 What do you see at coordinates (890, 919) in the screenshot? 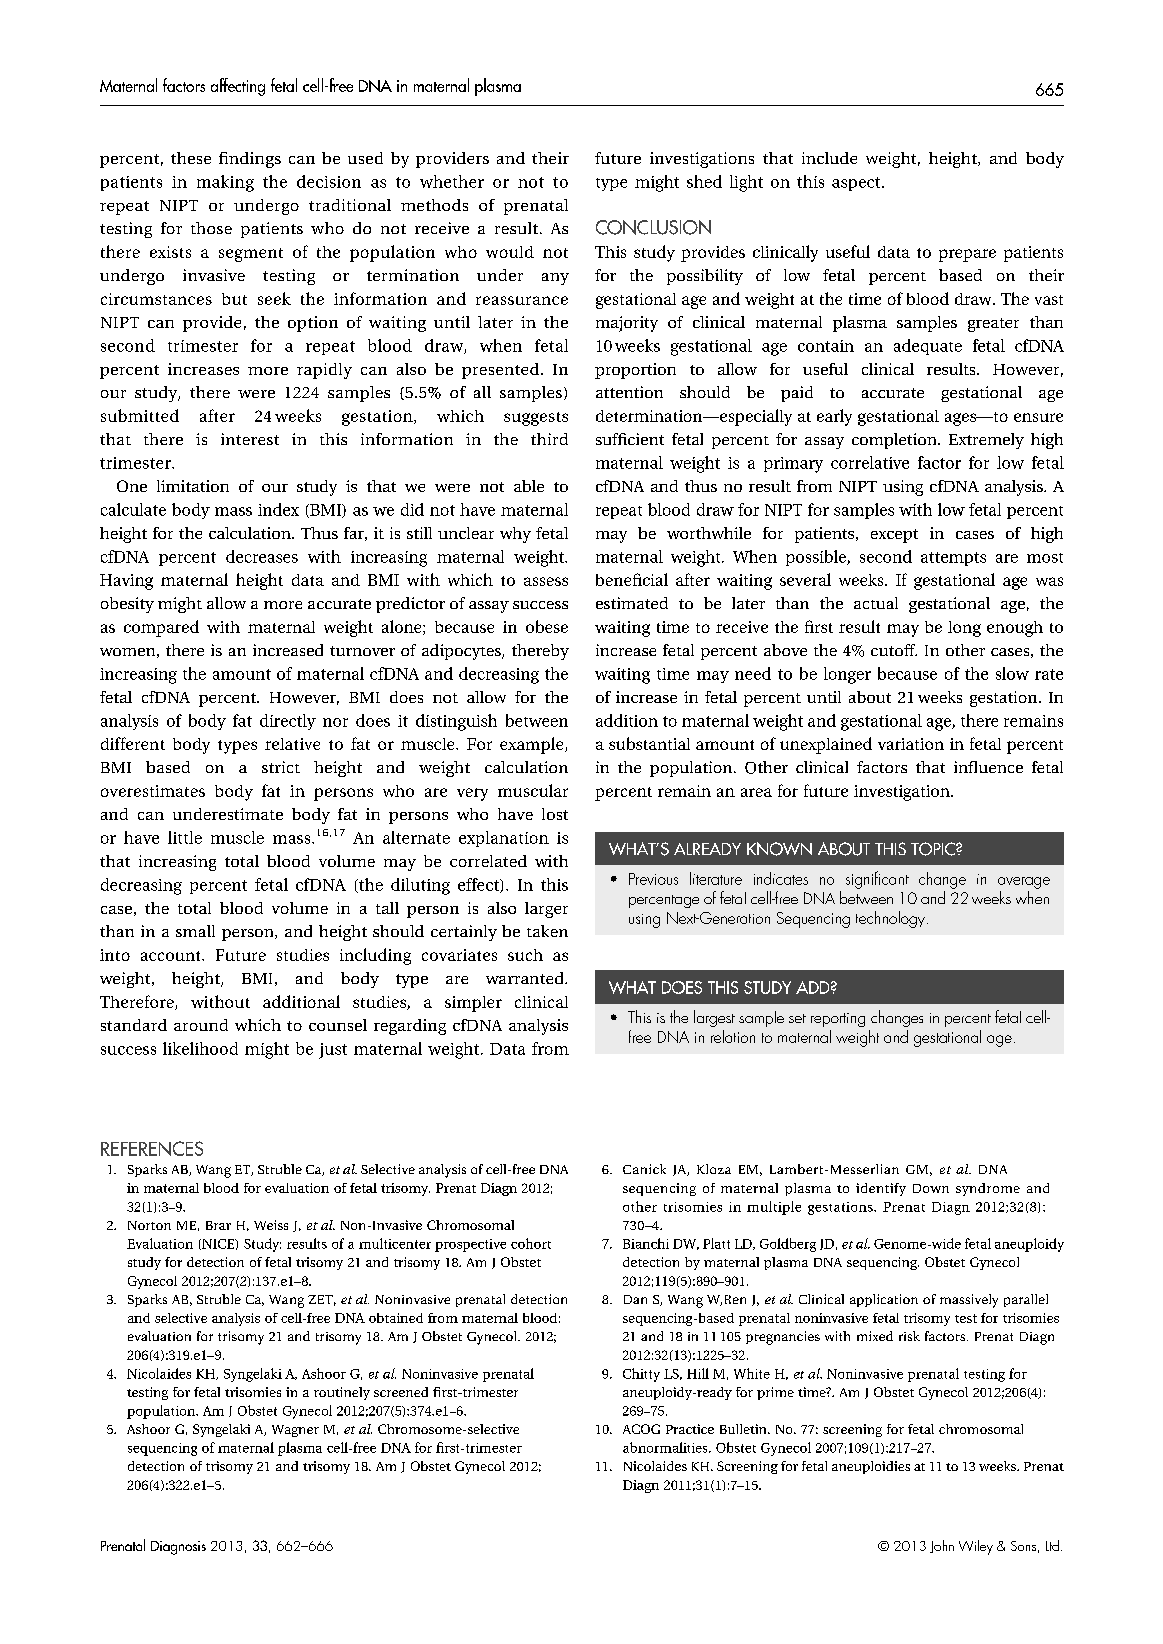
I see `technology` at bounding box center [890, 919].
